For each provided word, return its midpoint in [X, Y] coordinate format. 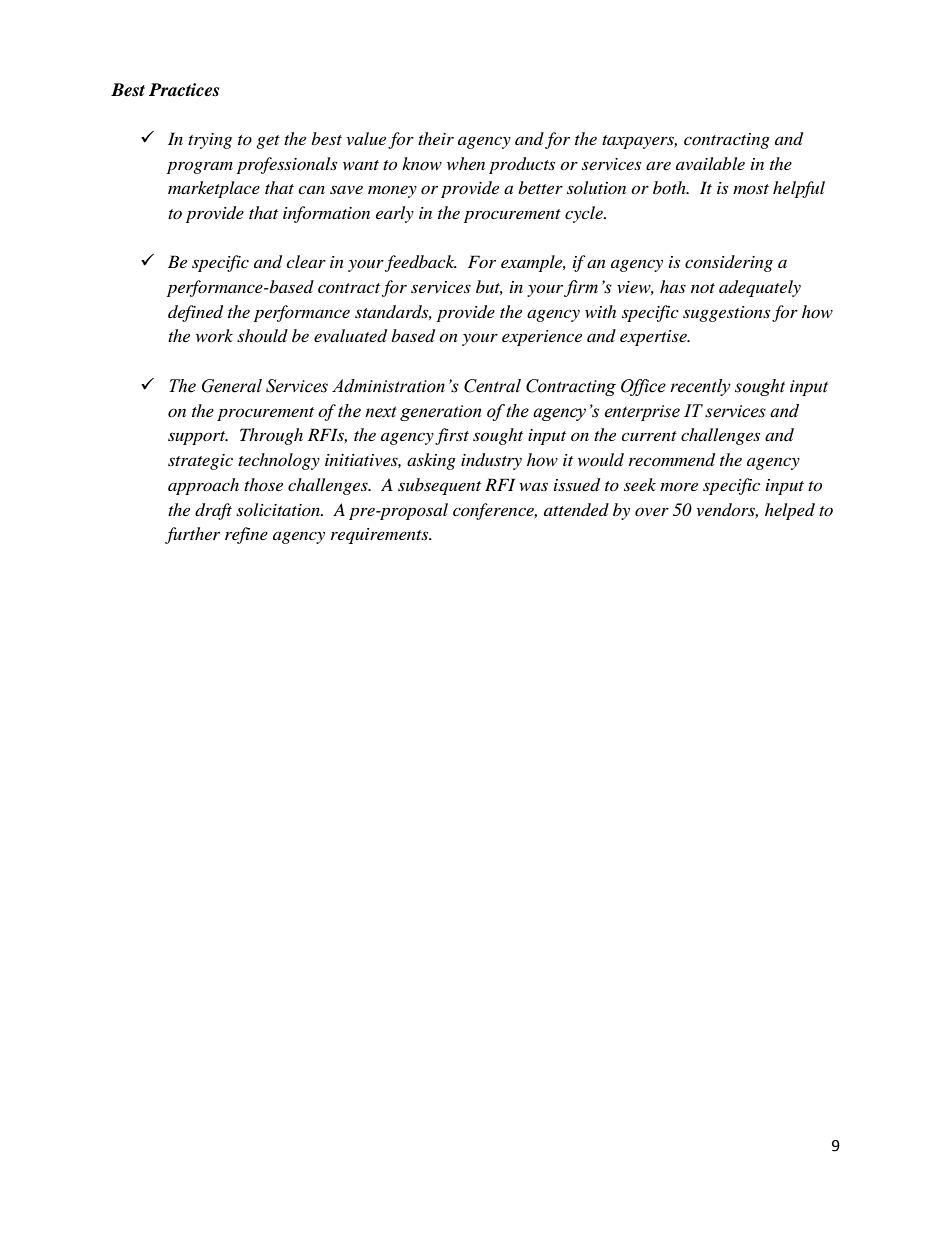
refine [246, 535]
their [436, 138]
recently [700, 387]
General [232, 386]
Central [492, 386]
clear [306, 261]
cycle [585, 214]
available [710, 163]
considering [729, 263]
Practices [184, 90]
